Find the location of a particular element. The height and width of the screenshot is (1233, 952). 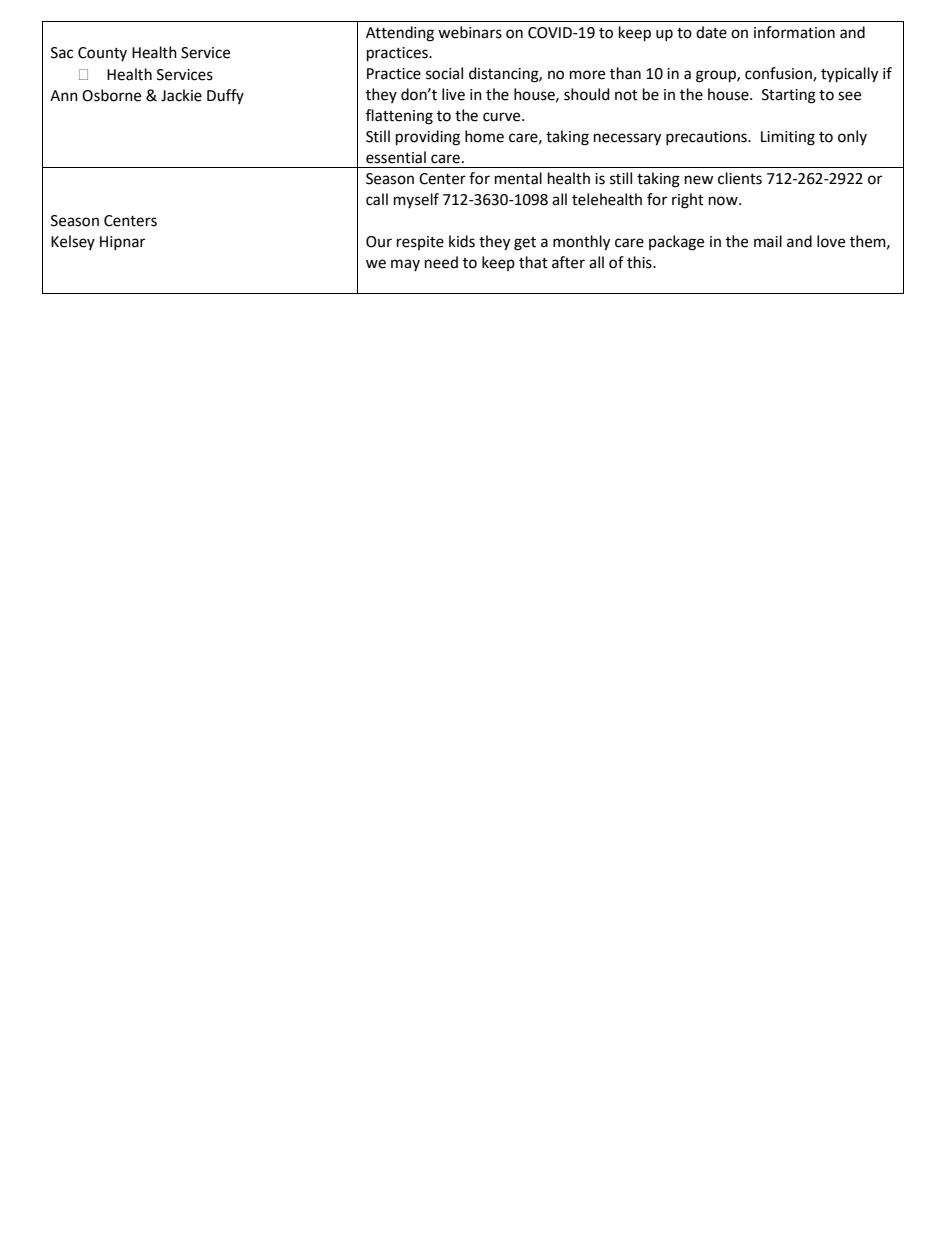

information is located at coordinates (794, 32).
